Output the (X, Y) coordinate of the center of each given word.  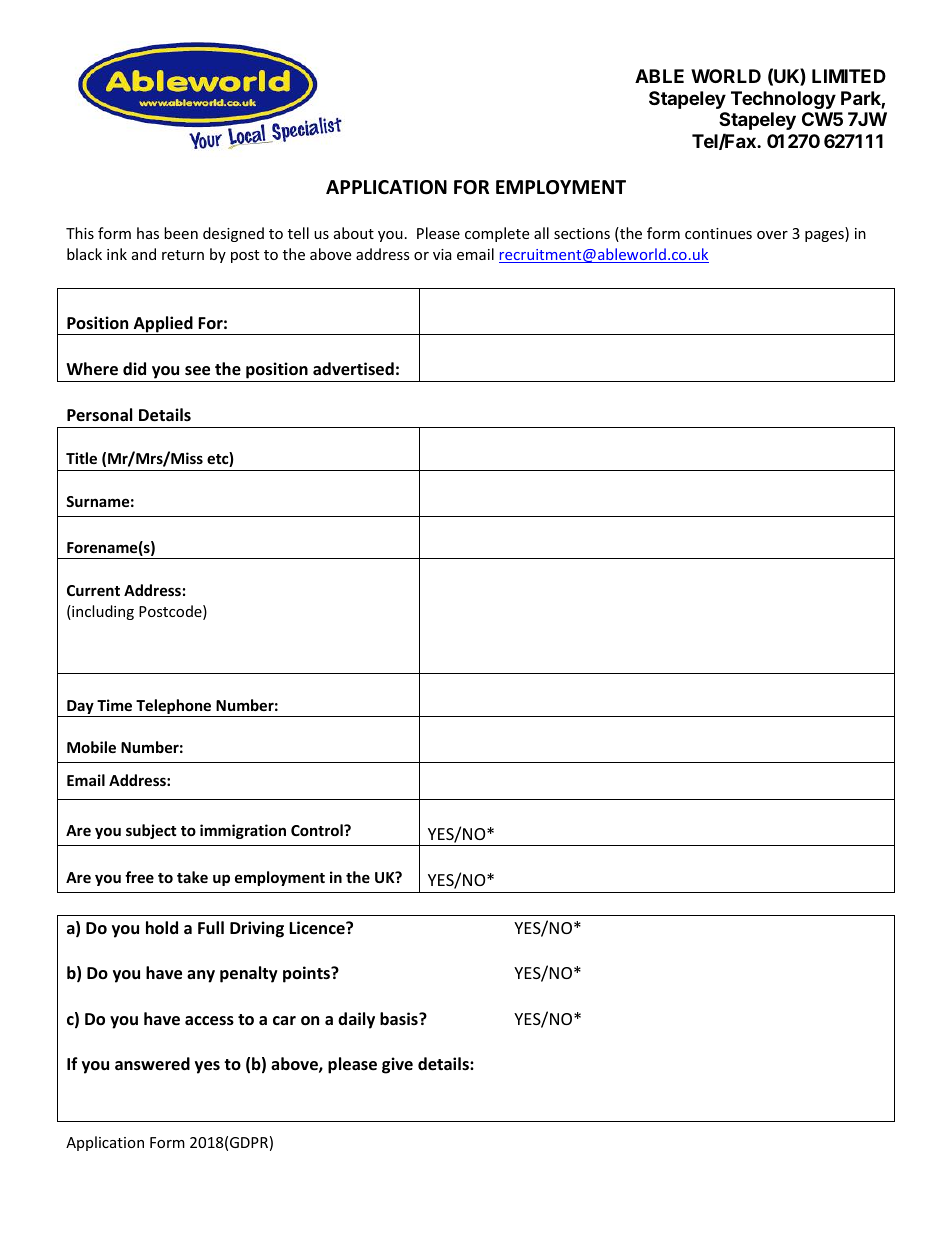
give (397, 1065)
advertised (353, 369)
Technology (783, 100)
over (772, 235)
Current (93, 590)
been (181, 233)
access (209, 1021)
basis (400, 1018)
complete (497, 234)
